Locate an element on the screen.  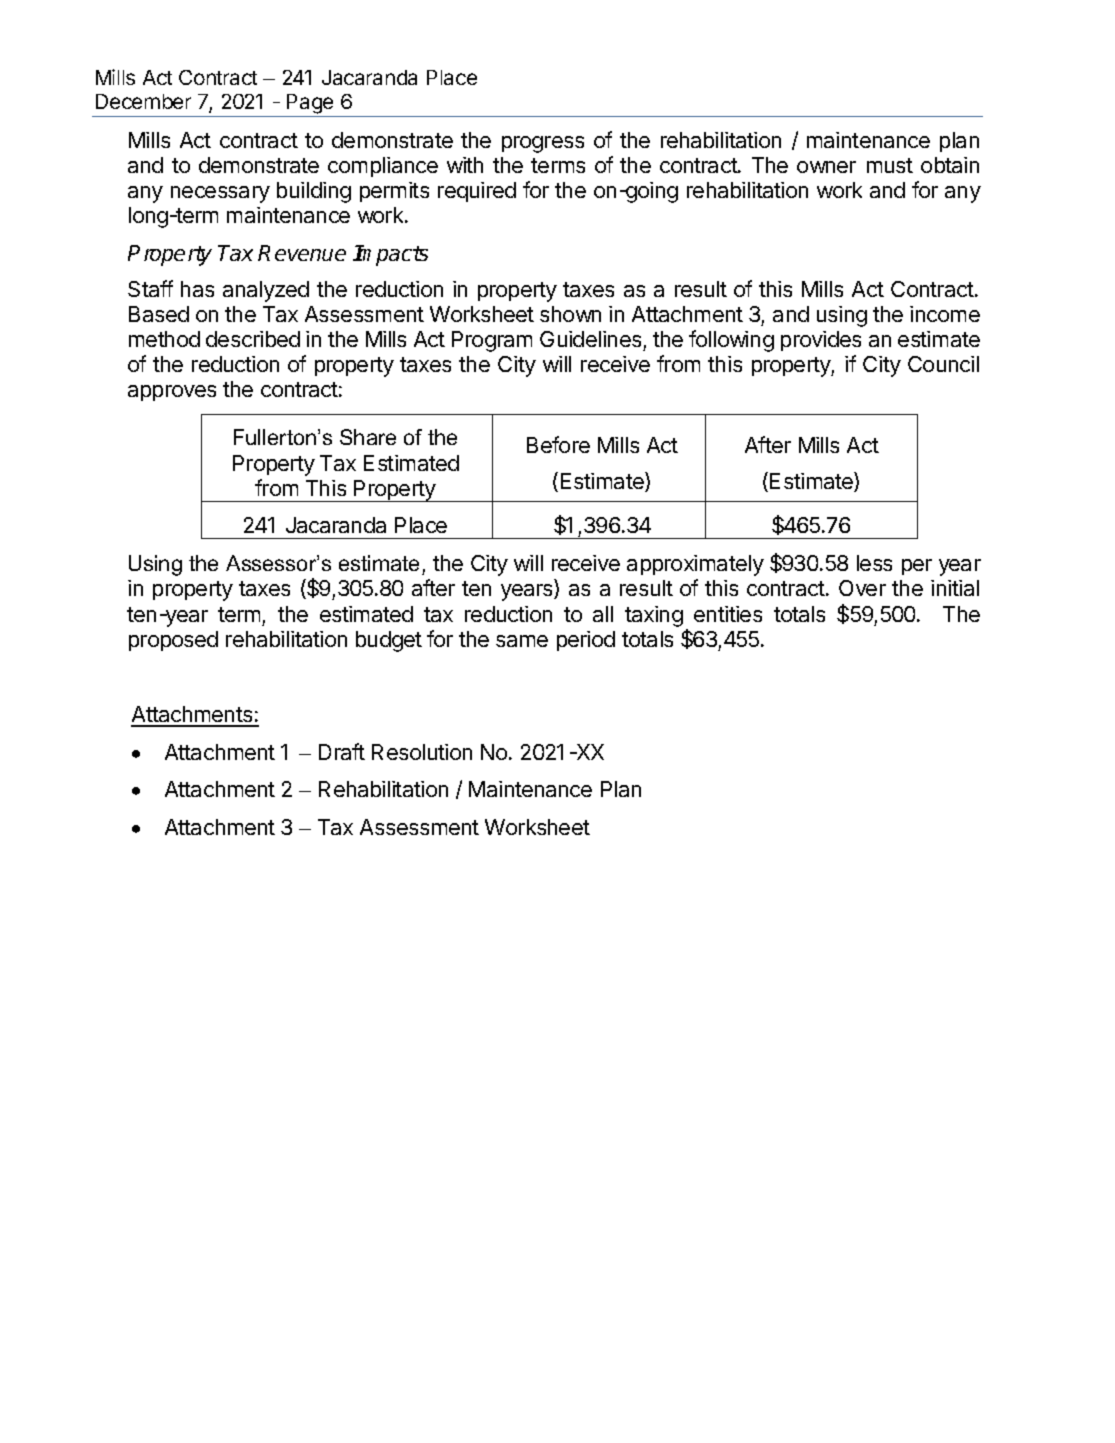
Revenue is located at coordinates (302, 253).
